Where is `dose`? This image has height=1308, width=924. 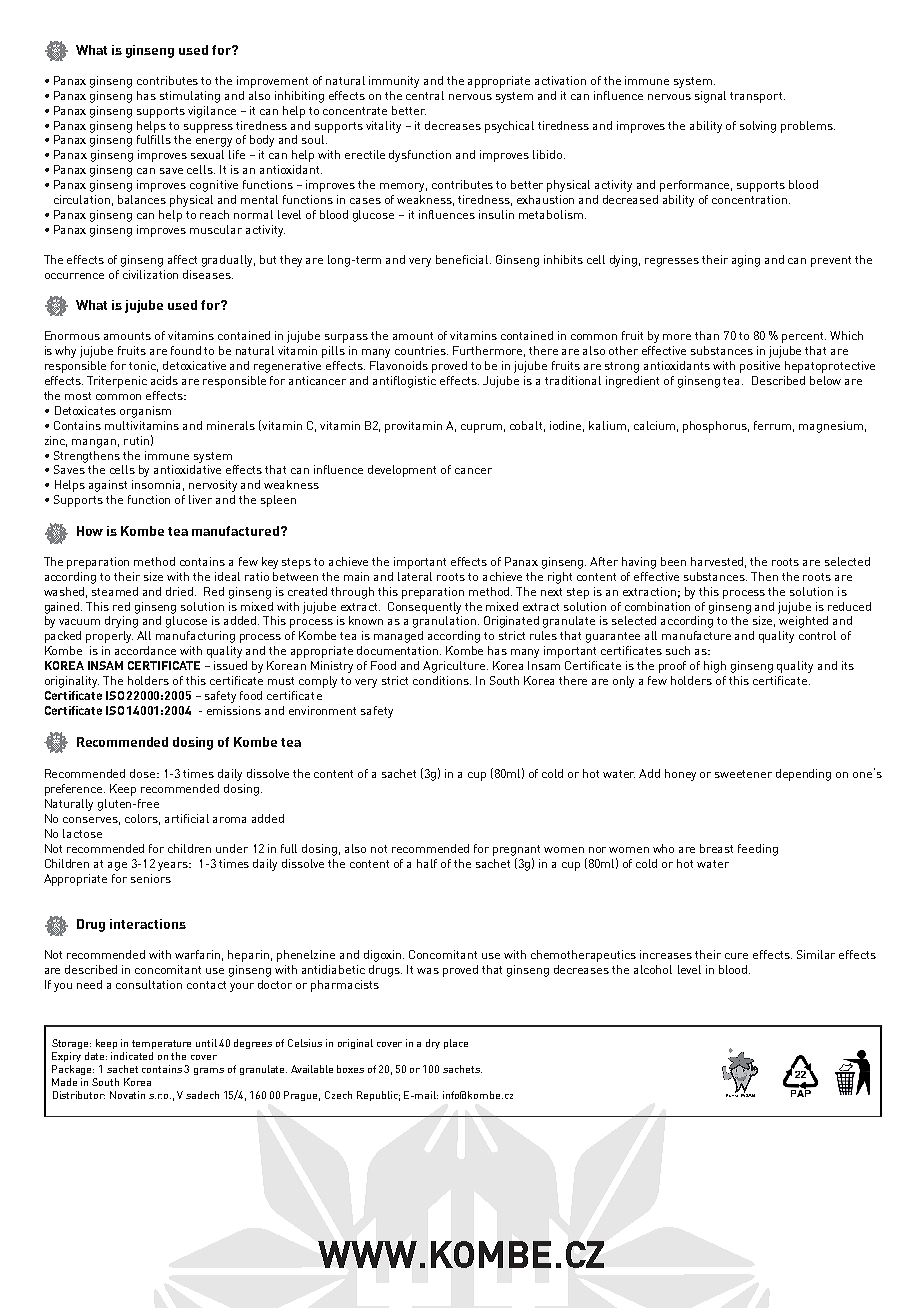 dose is located at coordinates (144, 773).
